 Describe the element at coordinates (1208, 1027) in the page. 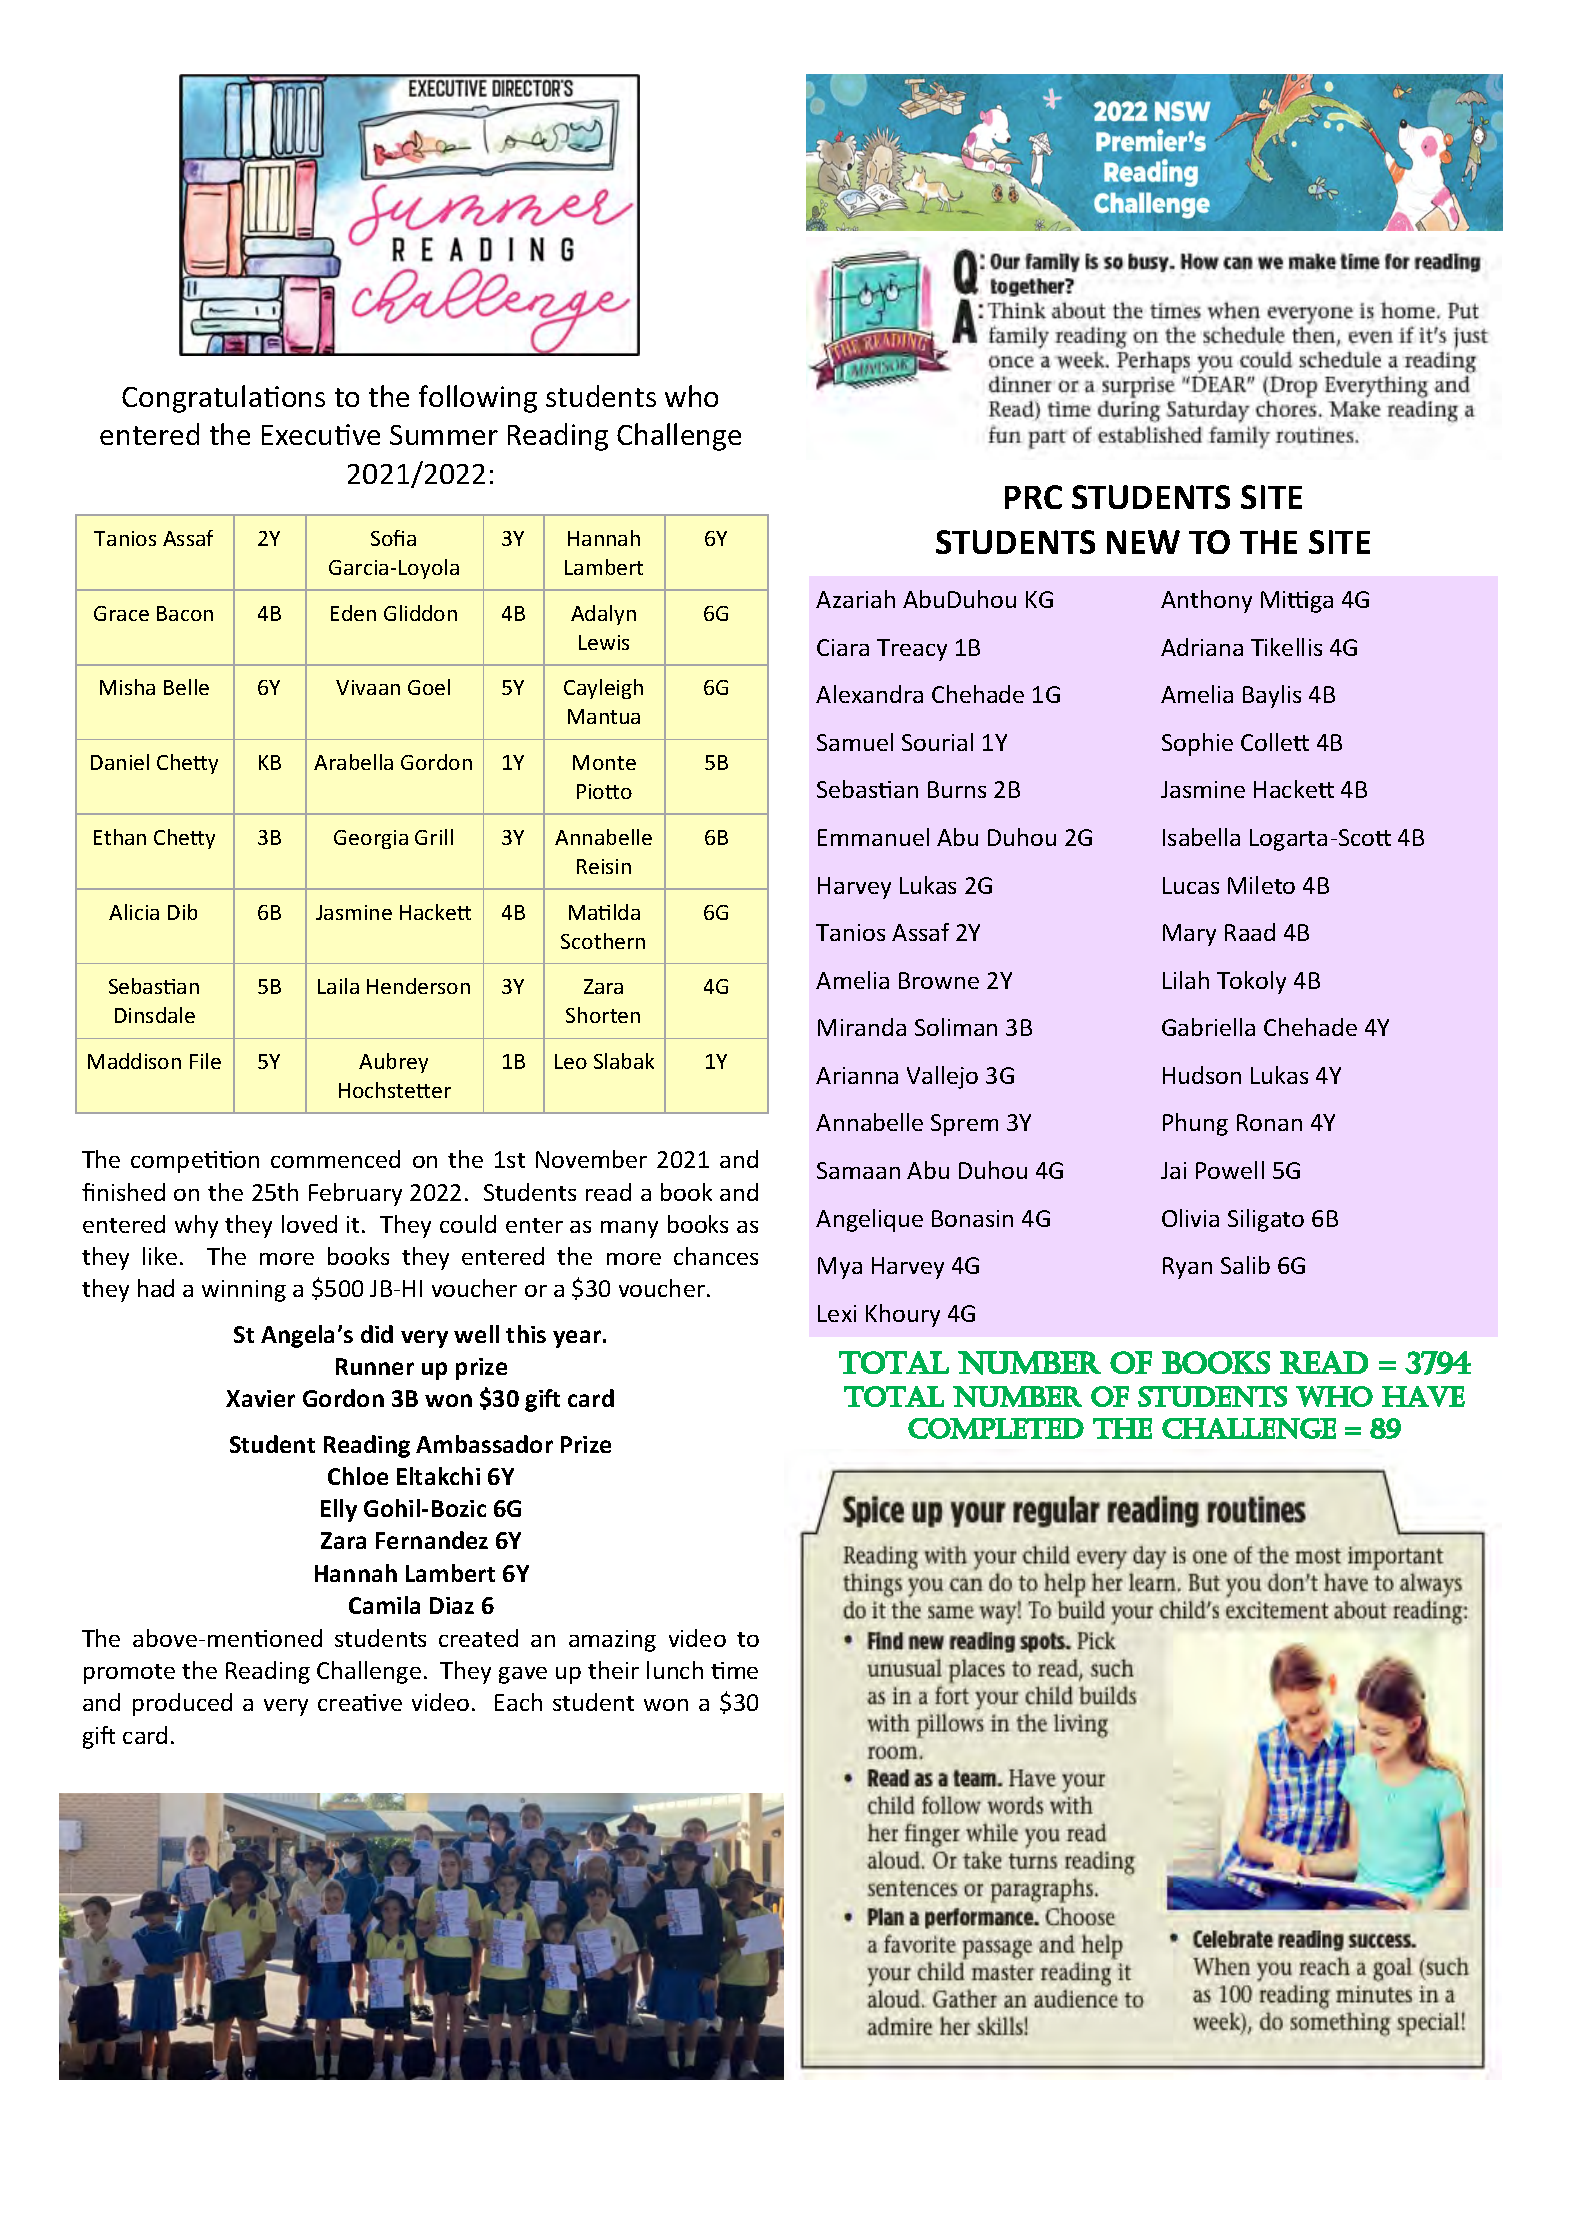

I see `Gabriella` at that location.
